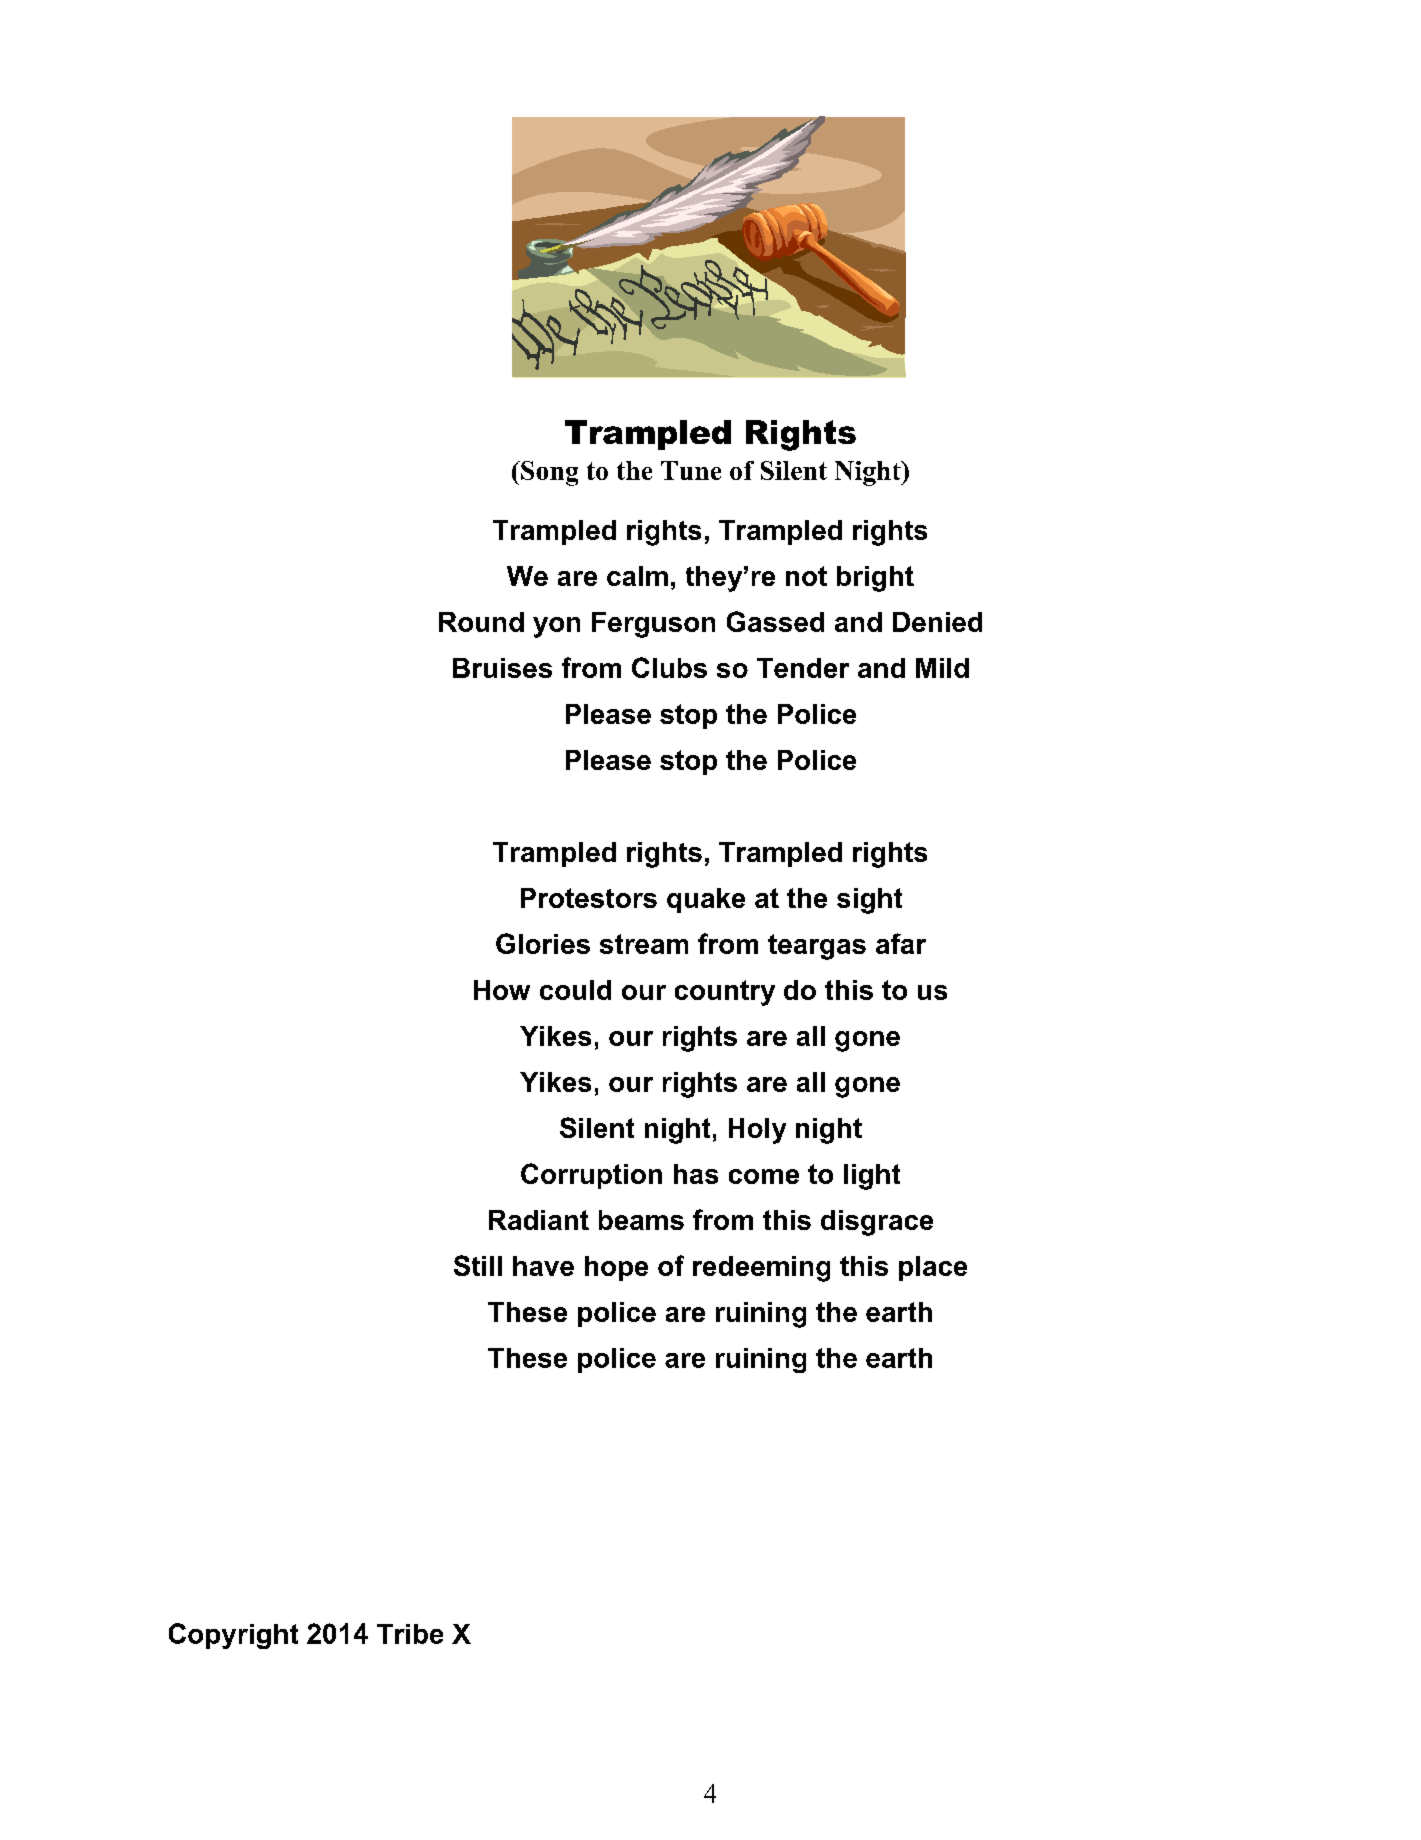  What do you see at coordinates (548, 473) in the page?
I see `Song` at bounding box center [548, 473].
